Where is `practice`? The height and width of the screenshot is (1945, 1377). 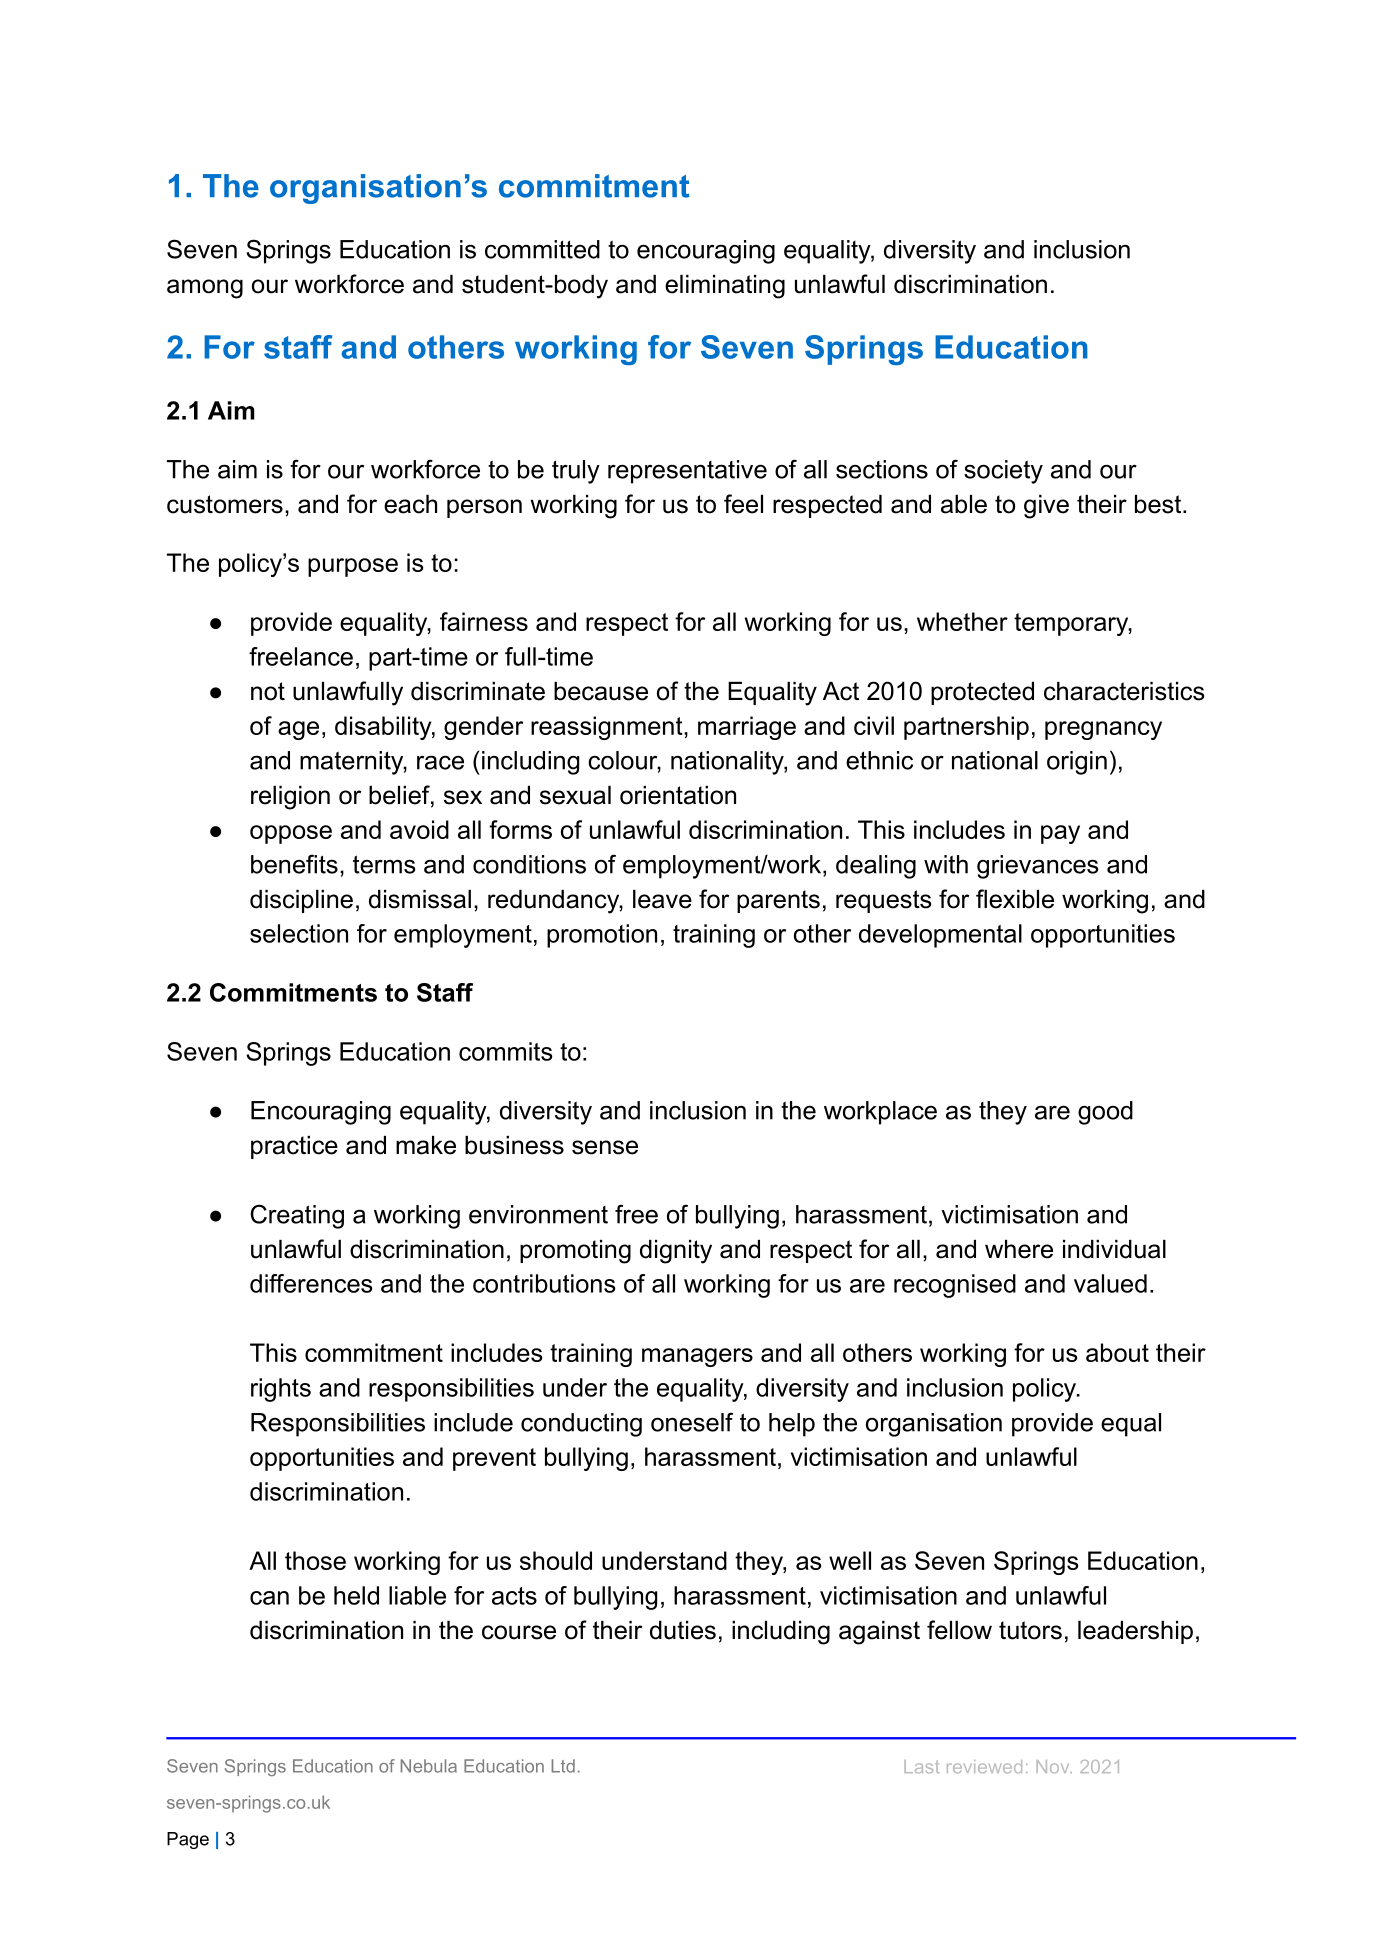
practice is located at coordinates (294, 1147).
